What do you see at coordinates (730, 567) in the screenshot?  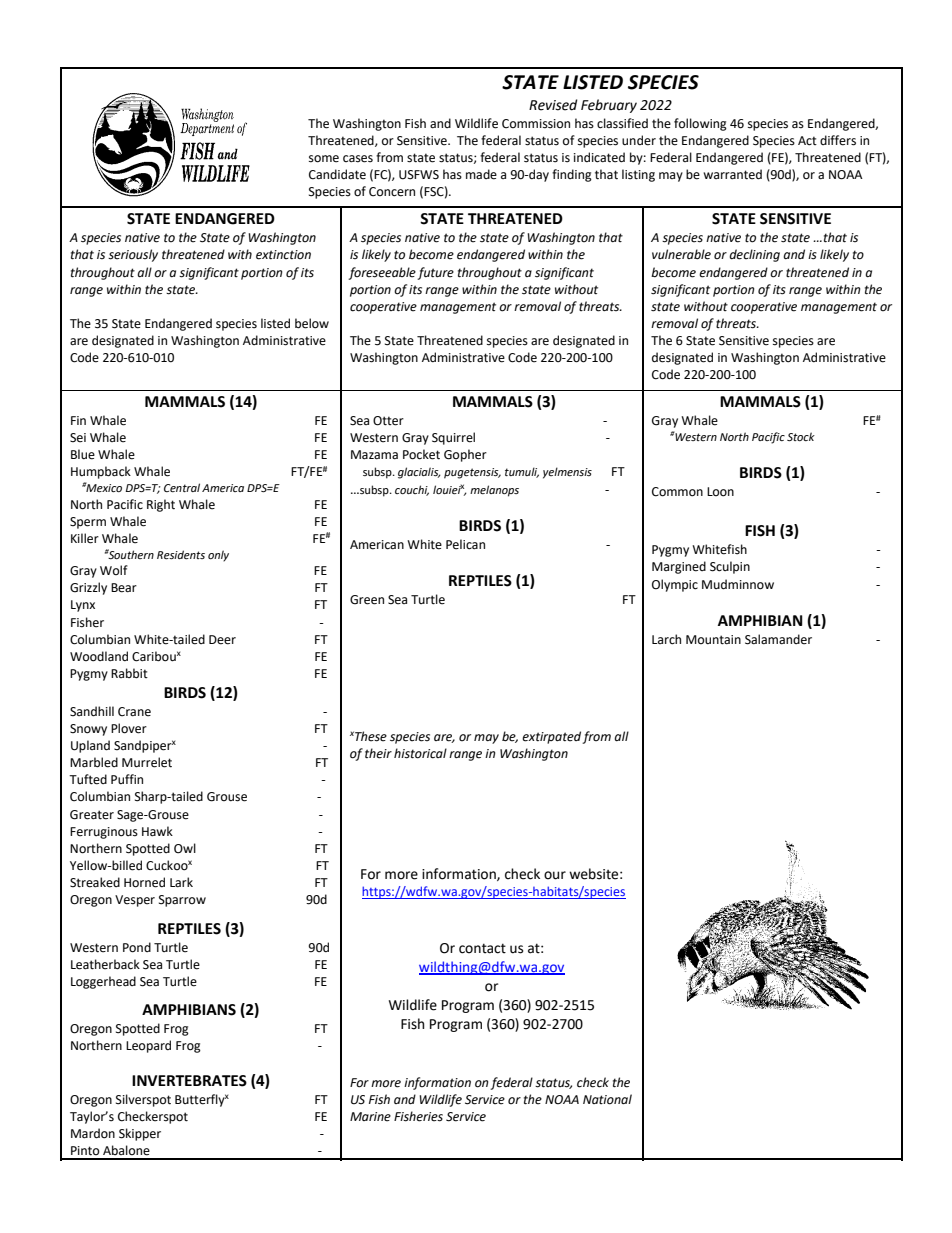 I see `Sculpin` at bounding box center [730, 567].
